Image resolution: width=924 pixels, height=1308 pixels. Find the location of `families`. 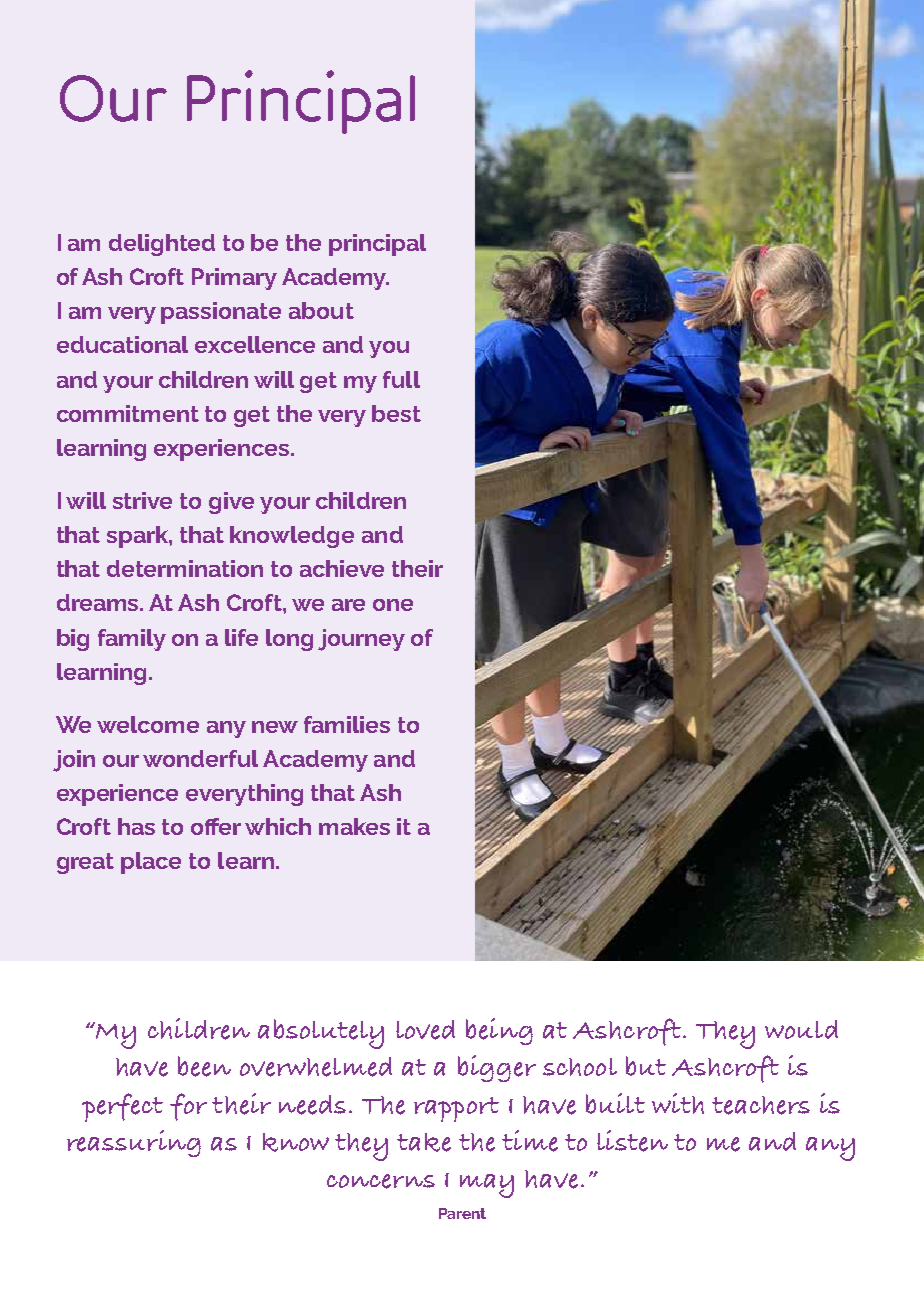

families is located at coordinates (347, 724).
